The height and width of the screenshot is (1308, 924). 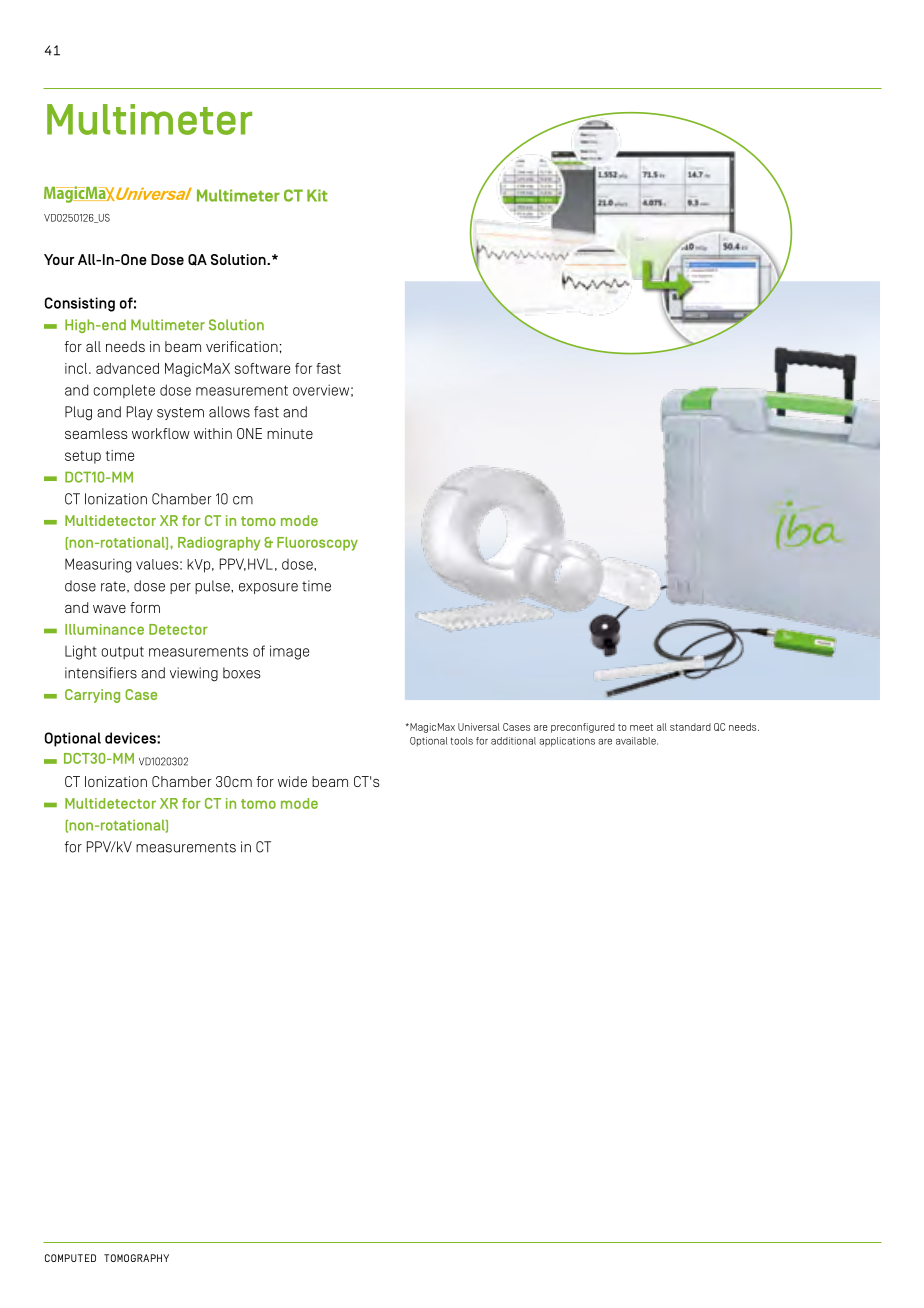 I want to click on preconfigured, so click(x=583, y=728).
